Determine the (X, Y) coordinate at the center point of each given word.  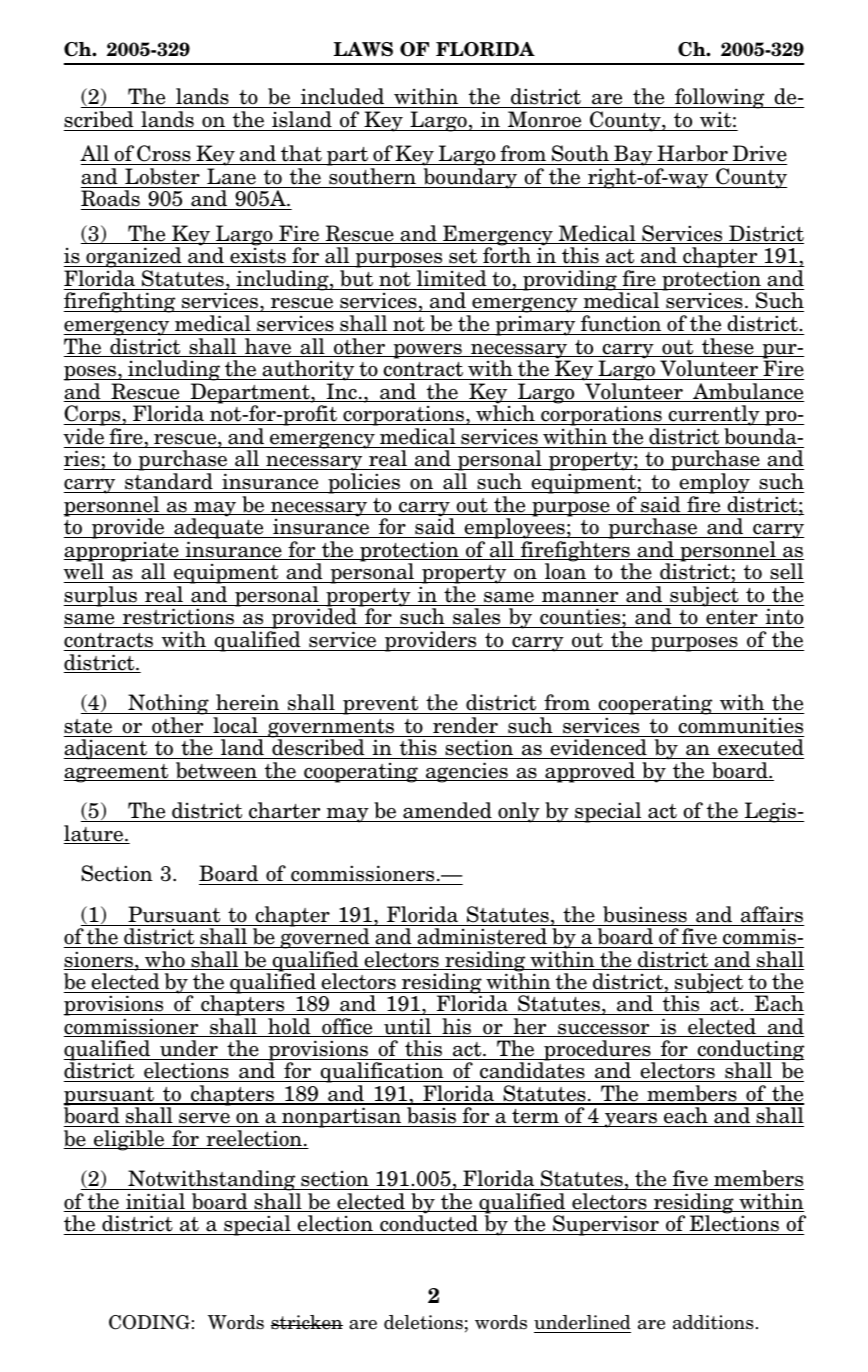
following (720, 100)
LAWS (363, 49)
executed (760, 749)
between (216, 771)
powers (427, 351)
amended (447, 812)
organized (134, 259)
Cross (164, 155)
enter (732, 619)
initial (156, 1202)
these (728, 347)
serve (204, 1118)
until (407, 1027)
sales (477, 618)
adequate (219, 530)
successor (604, 1030)
